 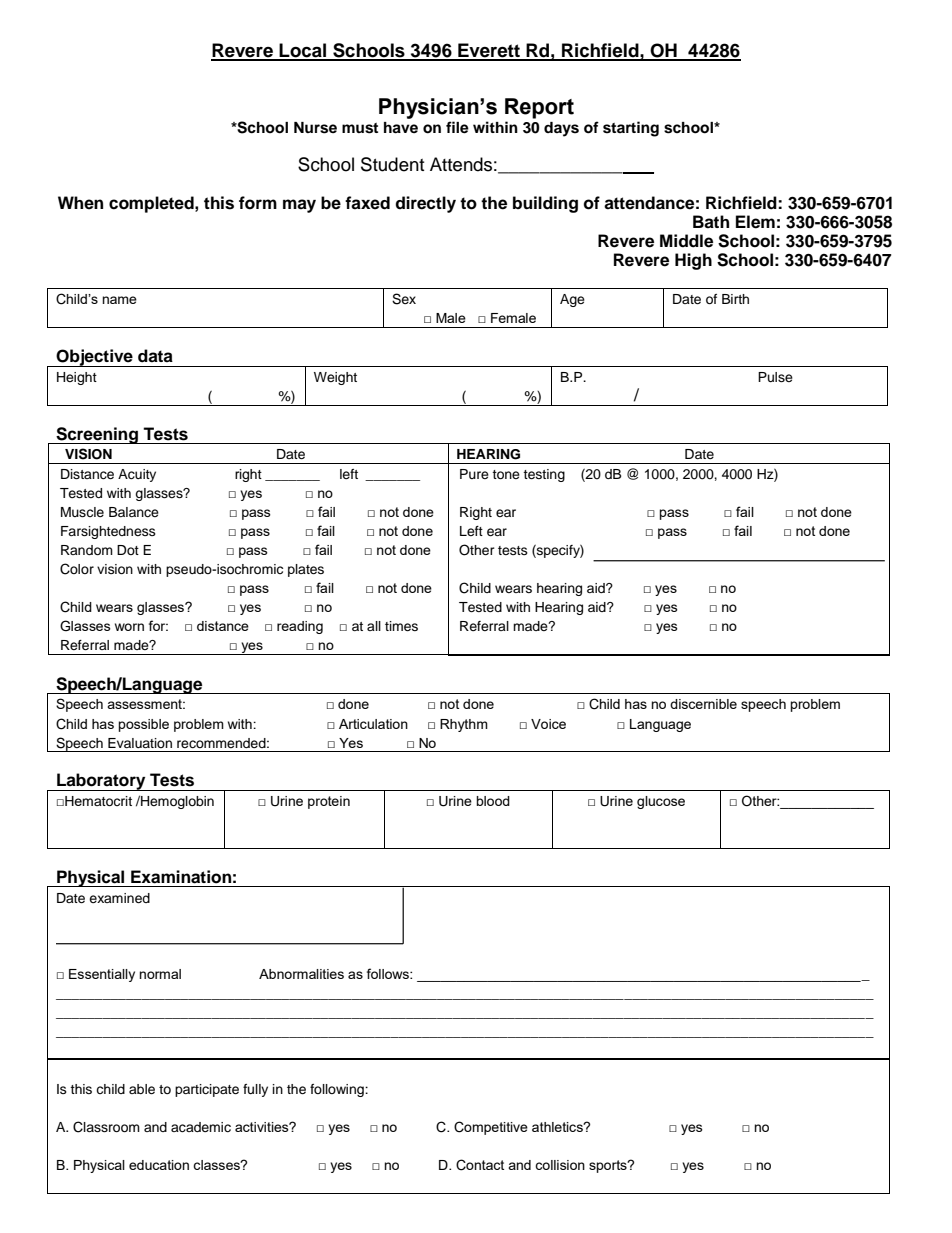 I want to click on academic, so click(x=201, y=1127).
